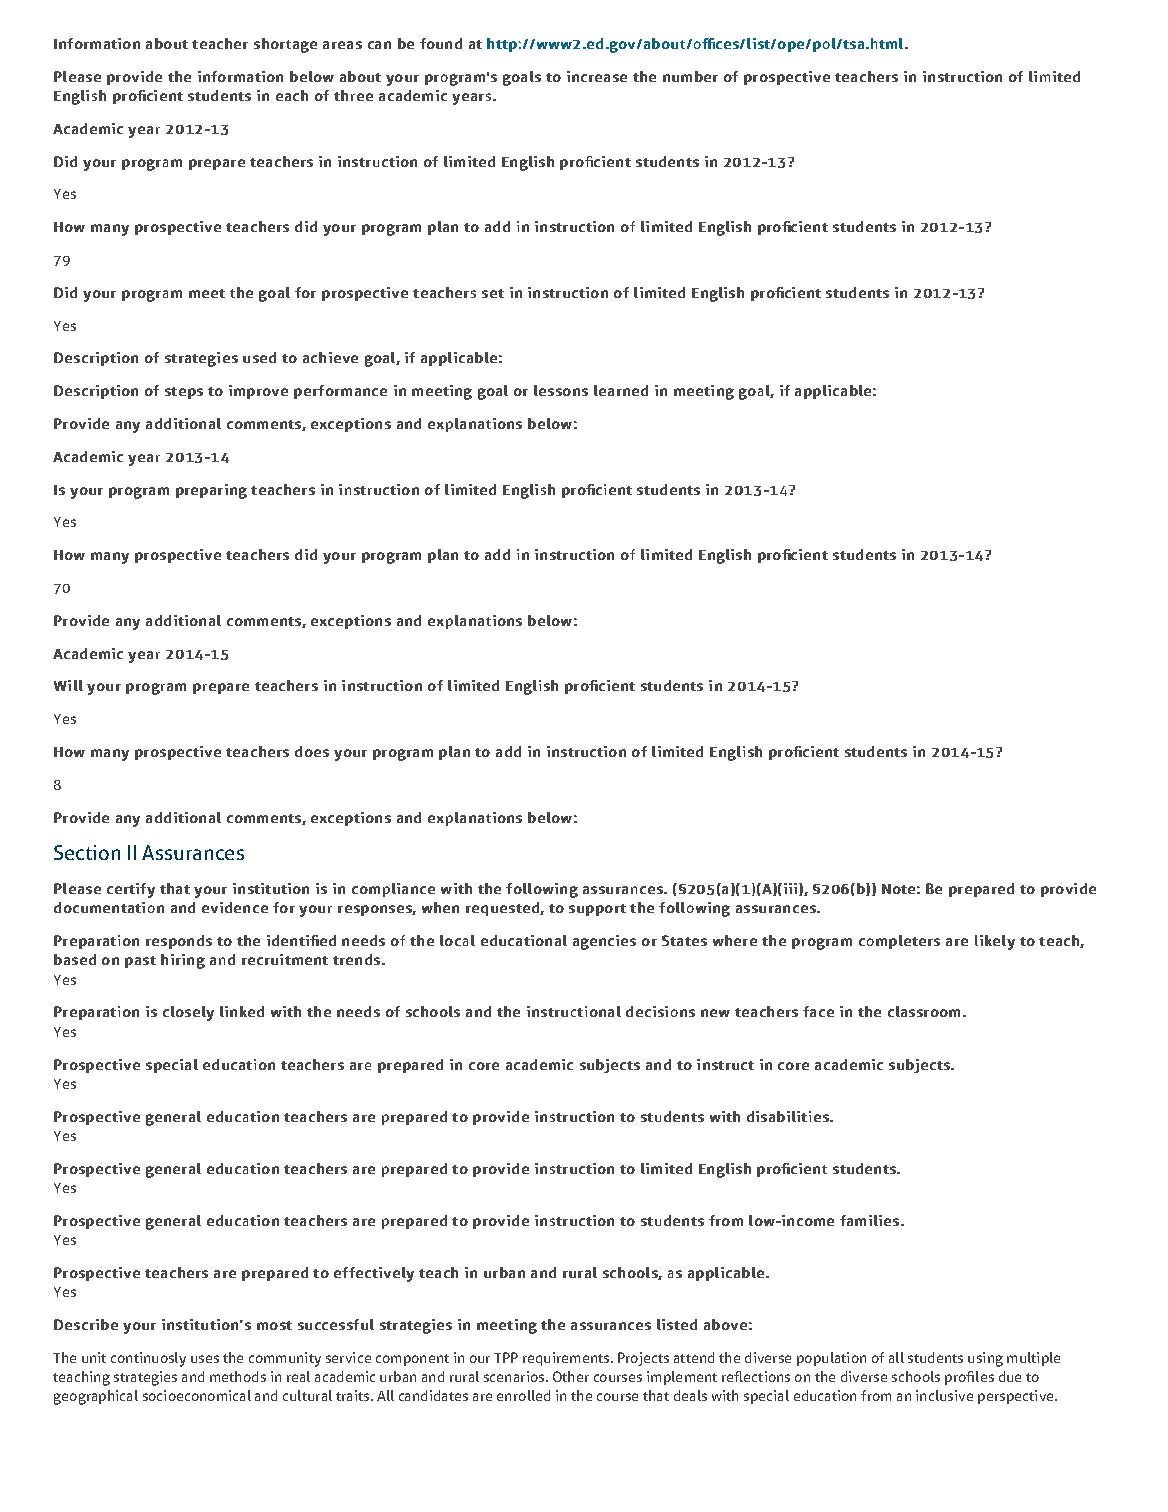  I want to click on does, so click(312, 751).
